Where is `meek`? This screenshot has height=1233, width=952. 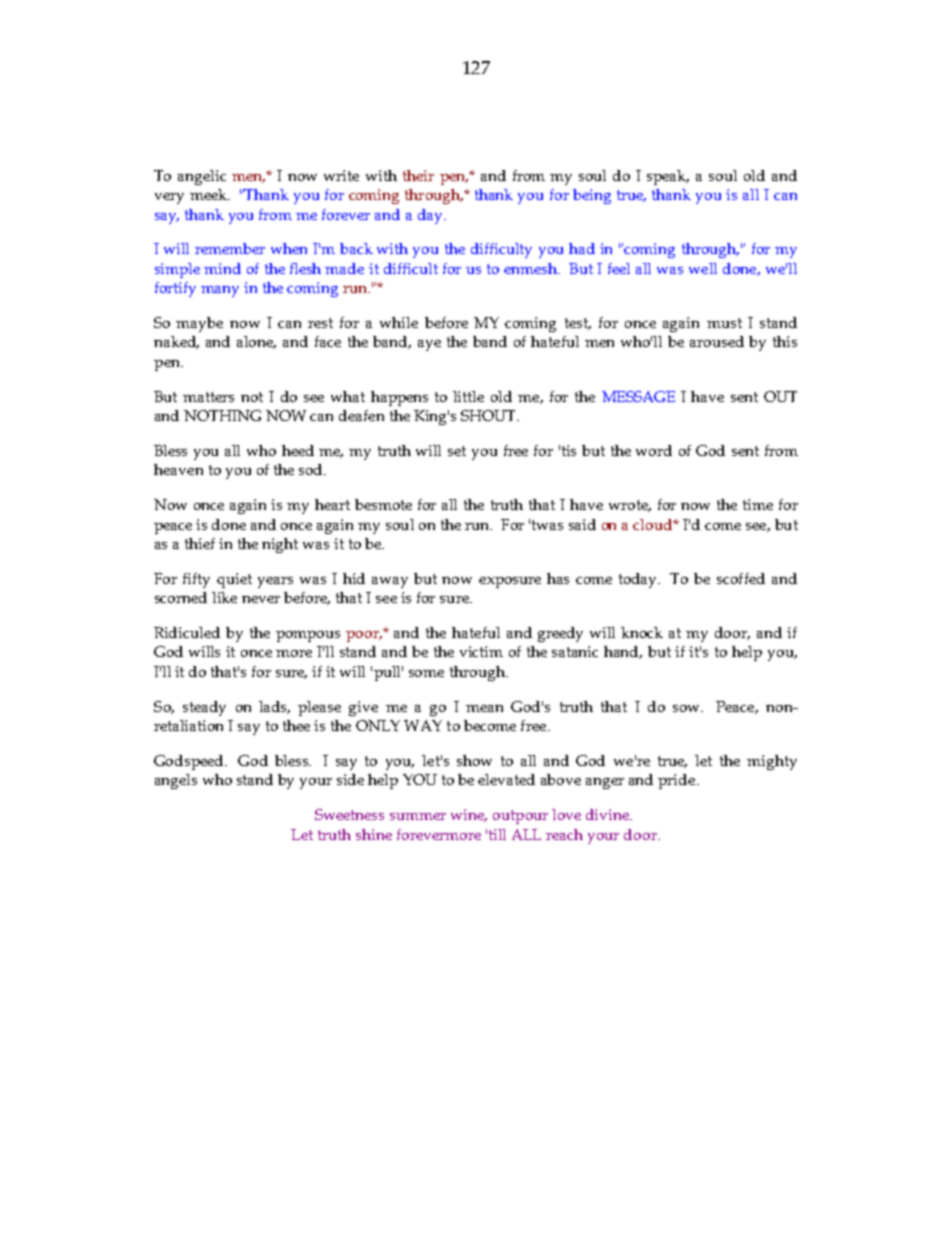
meek is located at coordinates (210, 194).
